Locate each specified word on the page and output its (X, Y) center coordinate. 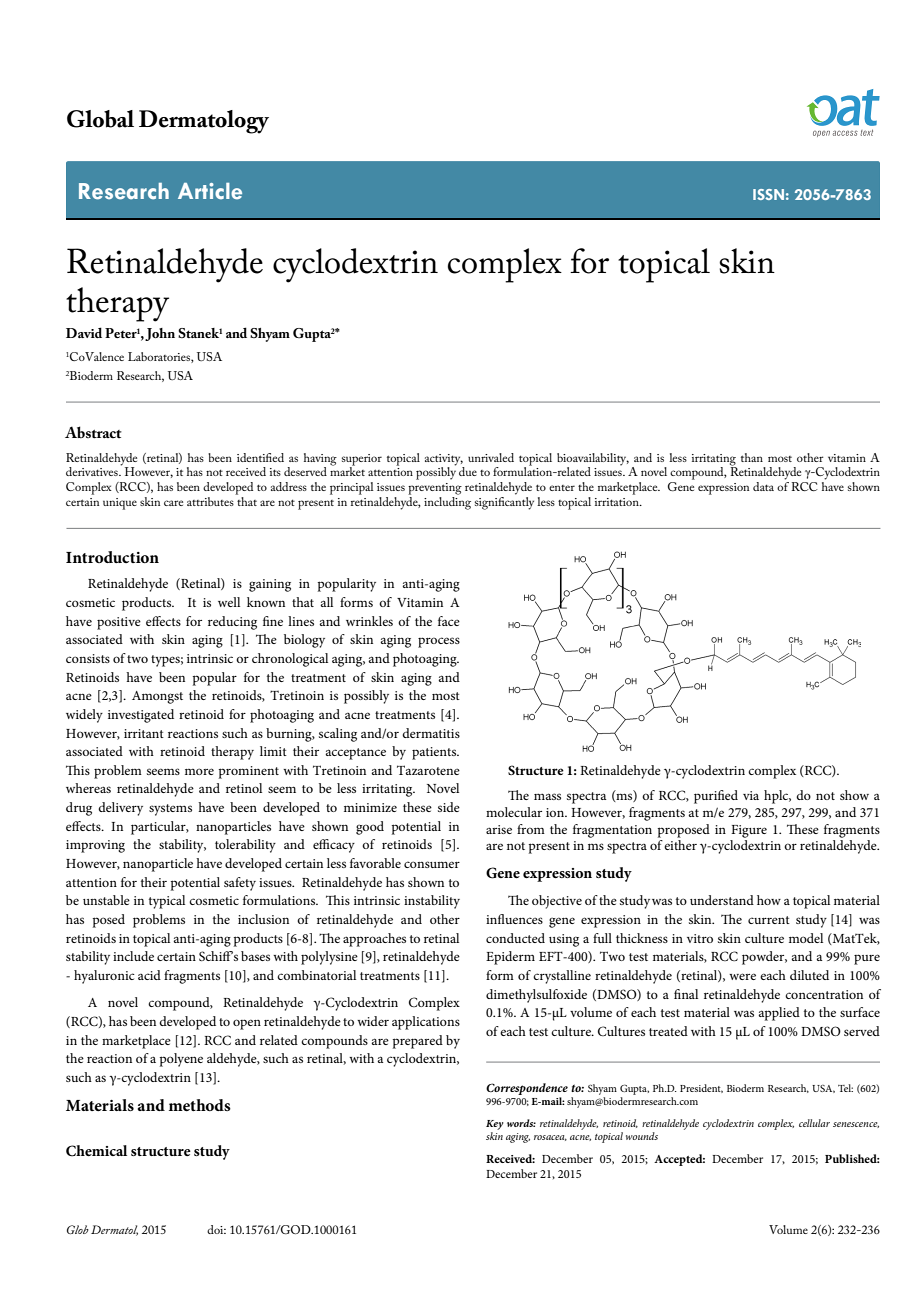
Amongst (157, 697)
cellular (814, 1123)
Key (495, 1125)
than (752, 457)
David (84, 332)
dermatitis (431, 733)
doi (216, 1229)
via (751, 795)
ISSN (768, 194)
